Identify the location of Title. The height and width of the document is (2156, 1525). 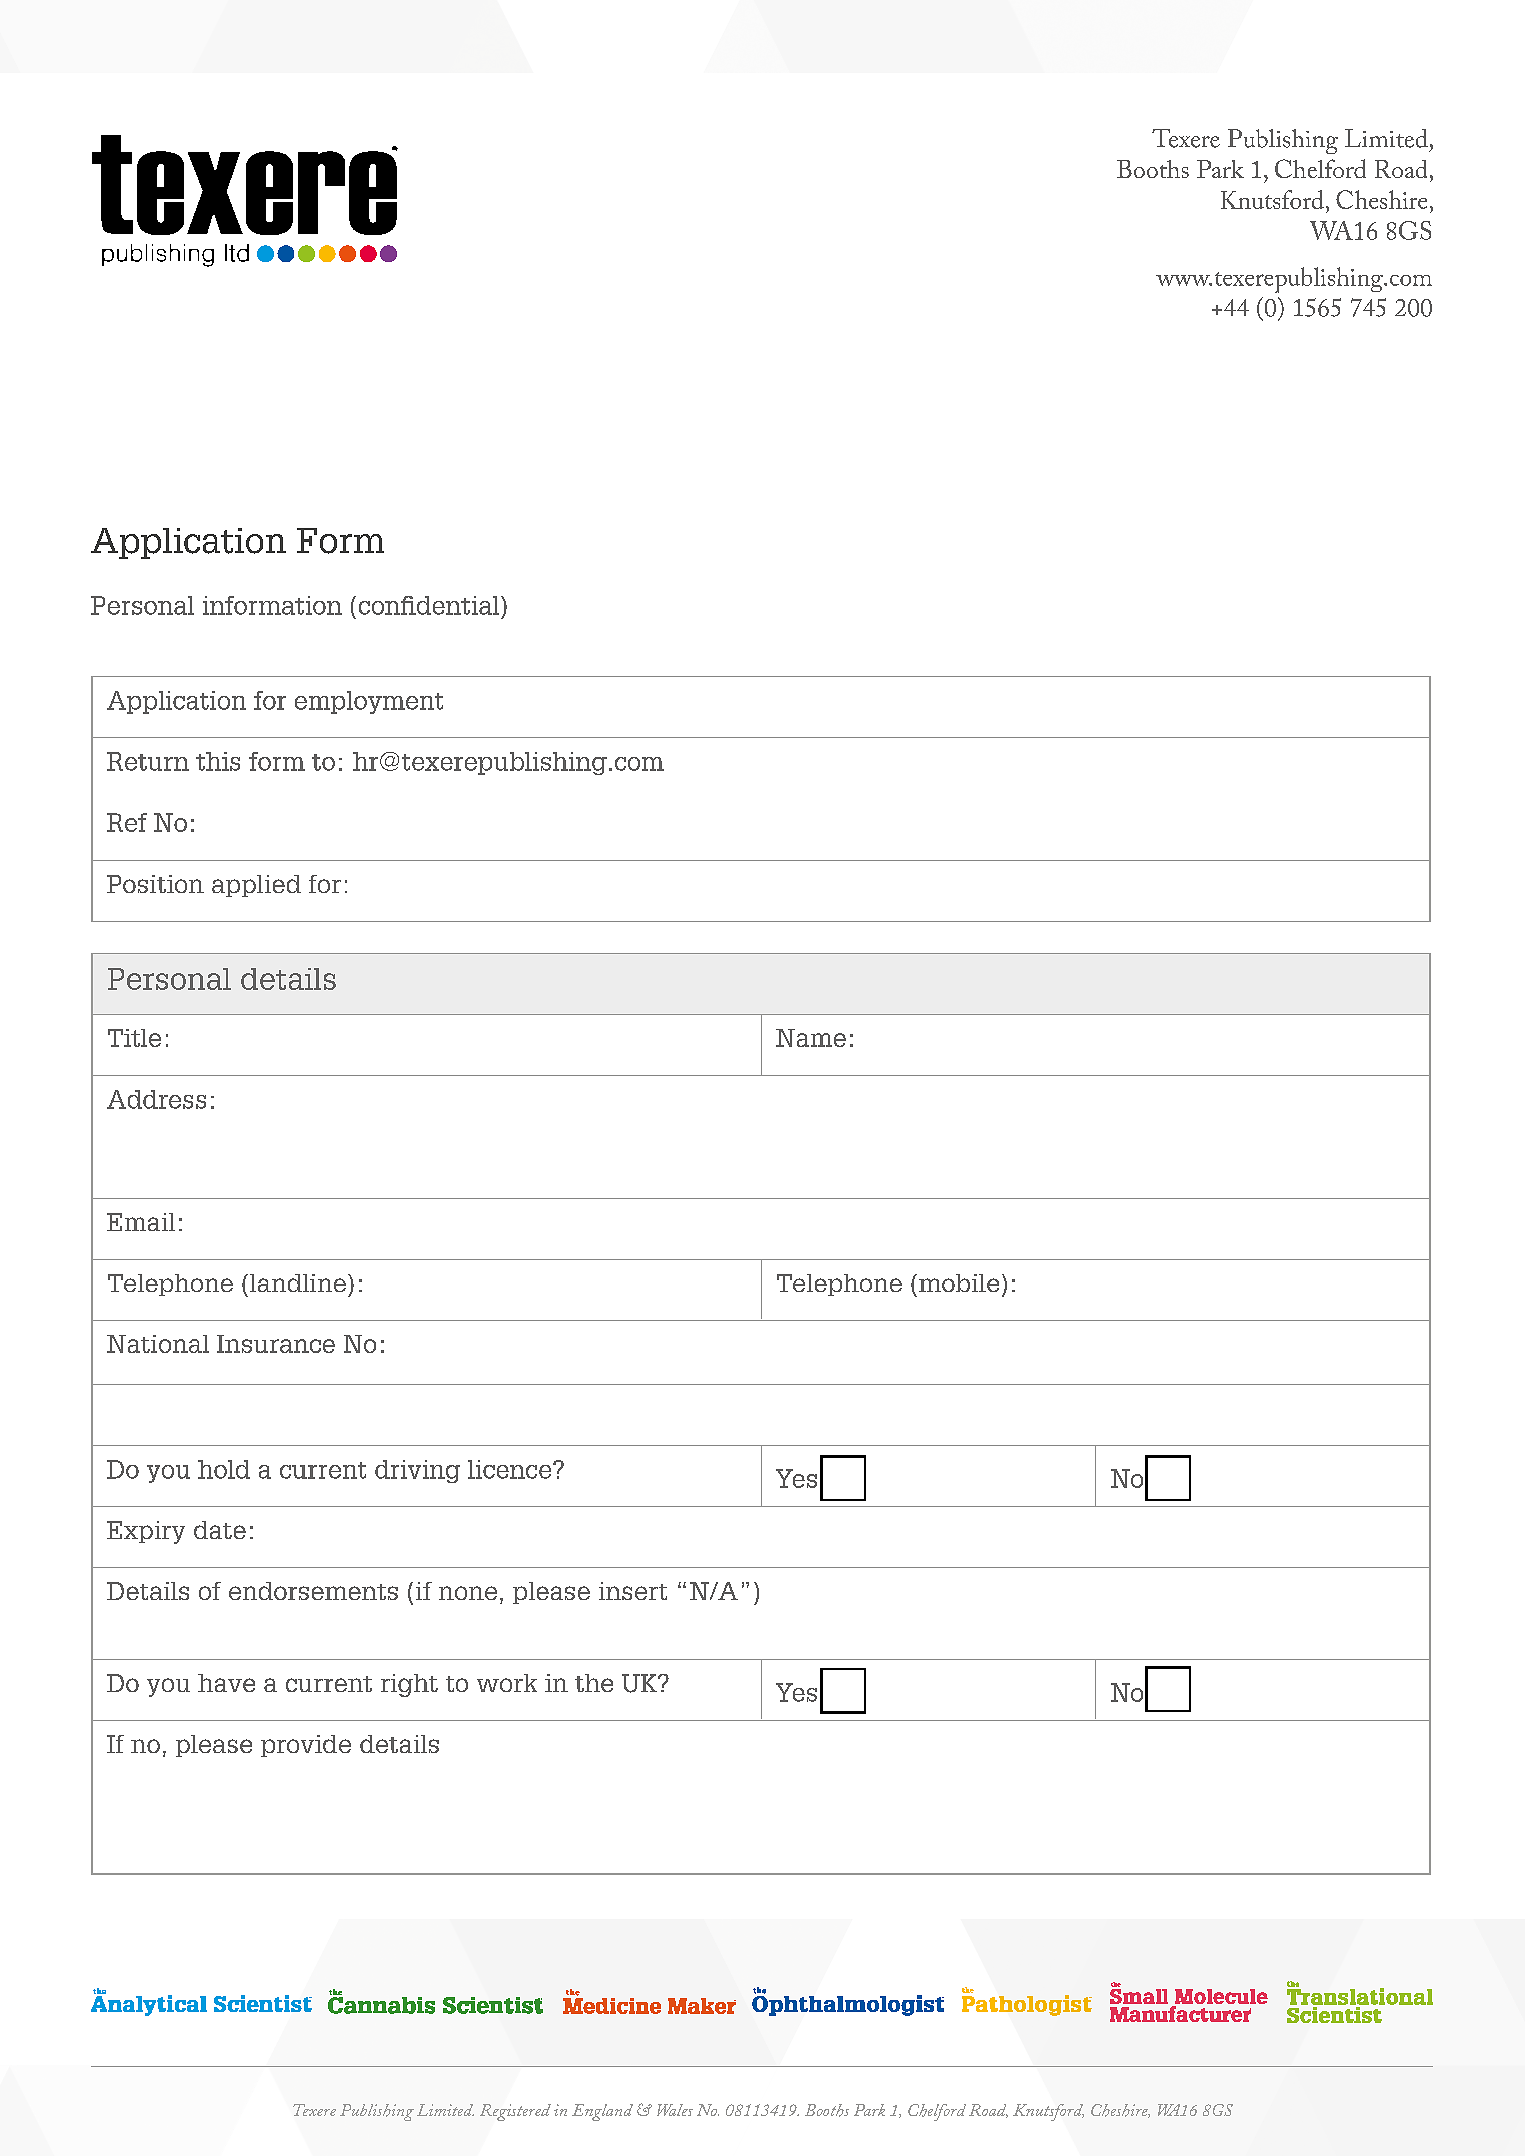
(134, 1038).
